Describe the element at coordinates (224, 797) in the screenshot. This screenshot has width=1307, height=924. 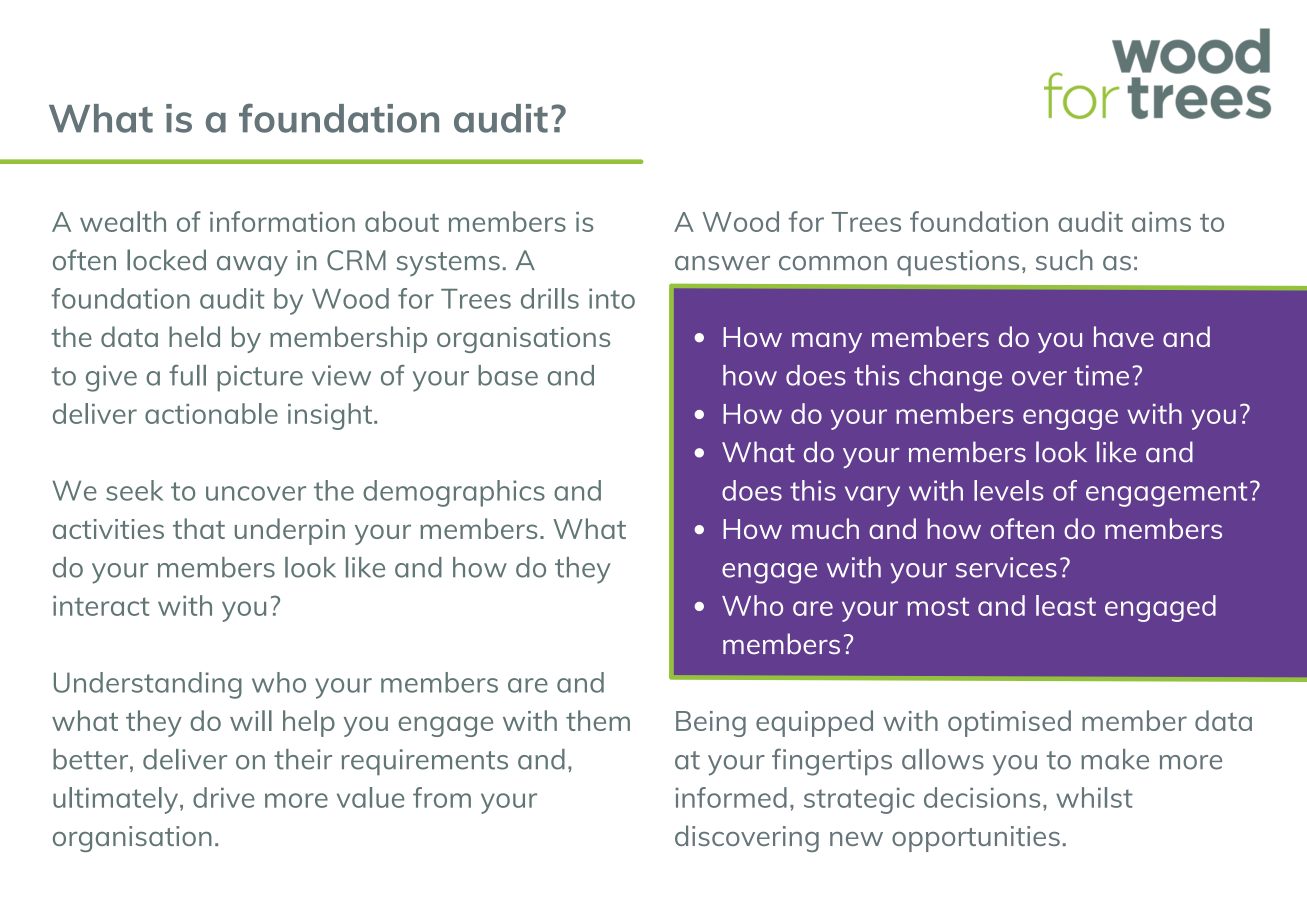
I see `drive` at that location.
